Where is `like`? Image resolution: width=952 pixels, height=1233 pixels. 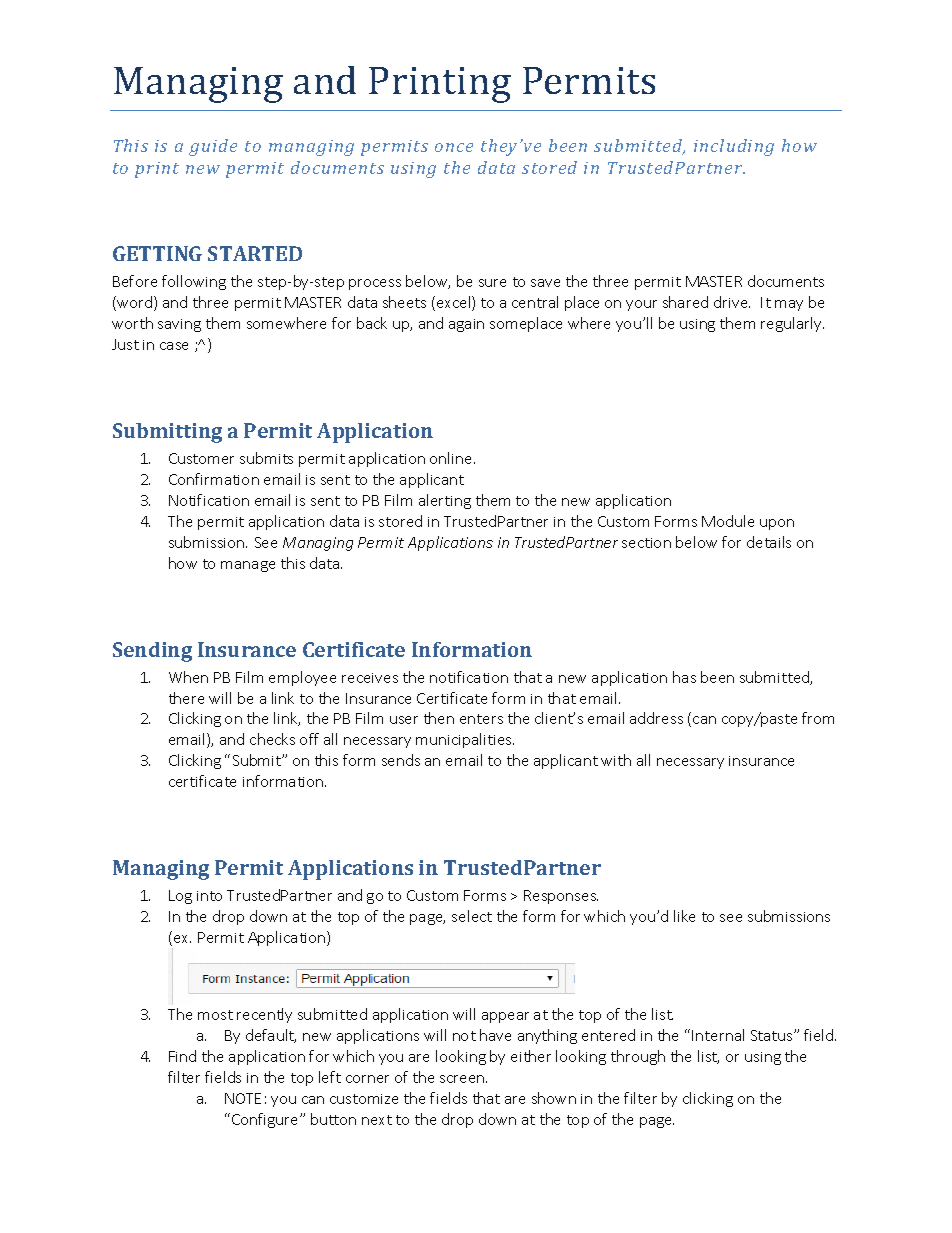
like is located at coordinates (684, 916).
